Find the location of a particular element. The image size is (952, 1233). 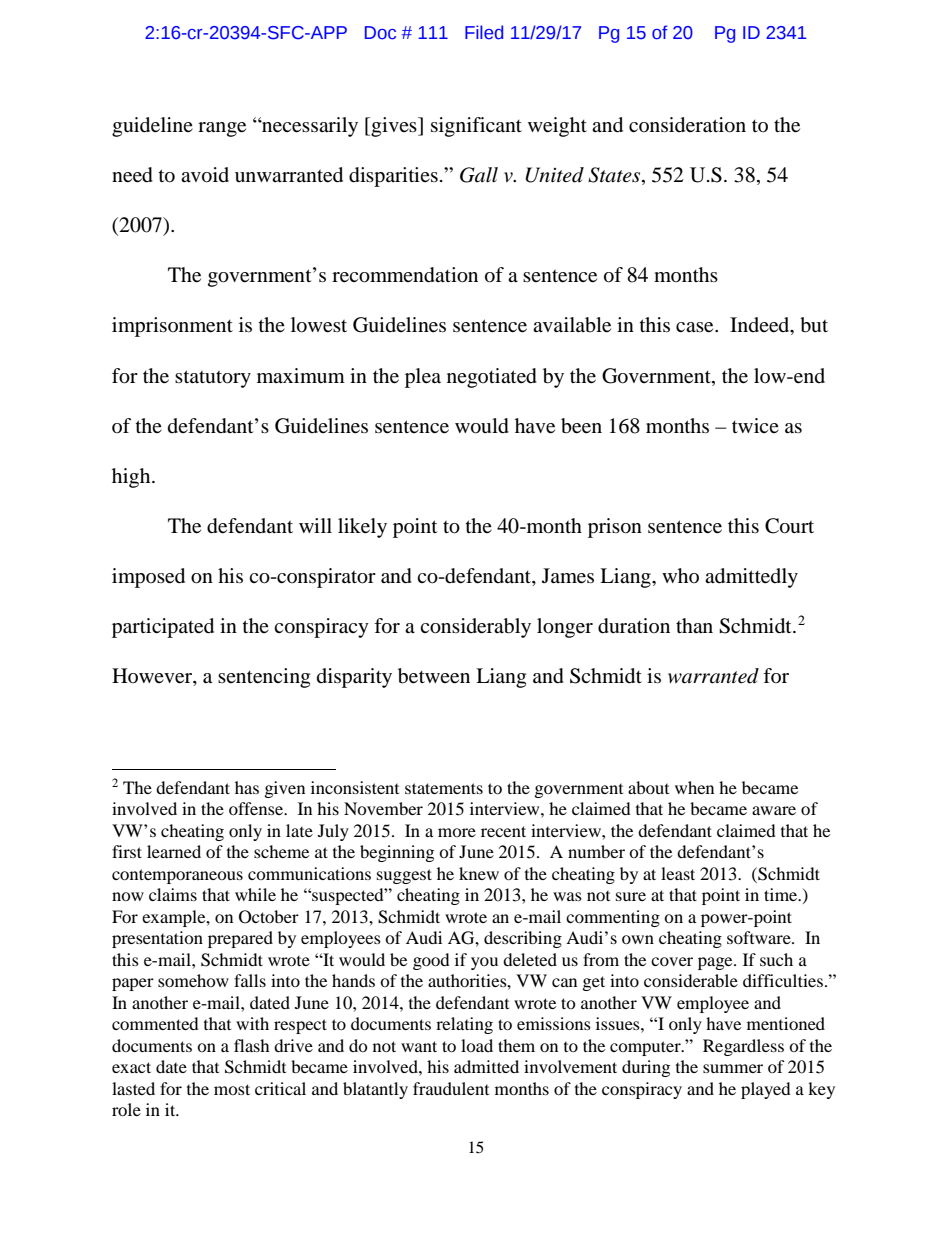

statutory is located at coordinates (213, 379).
